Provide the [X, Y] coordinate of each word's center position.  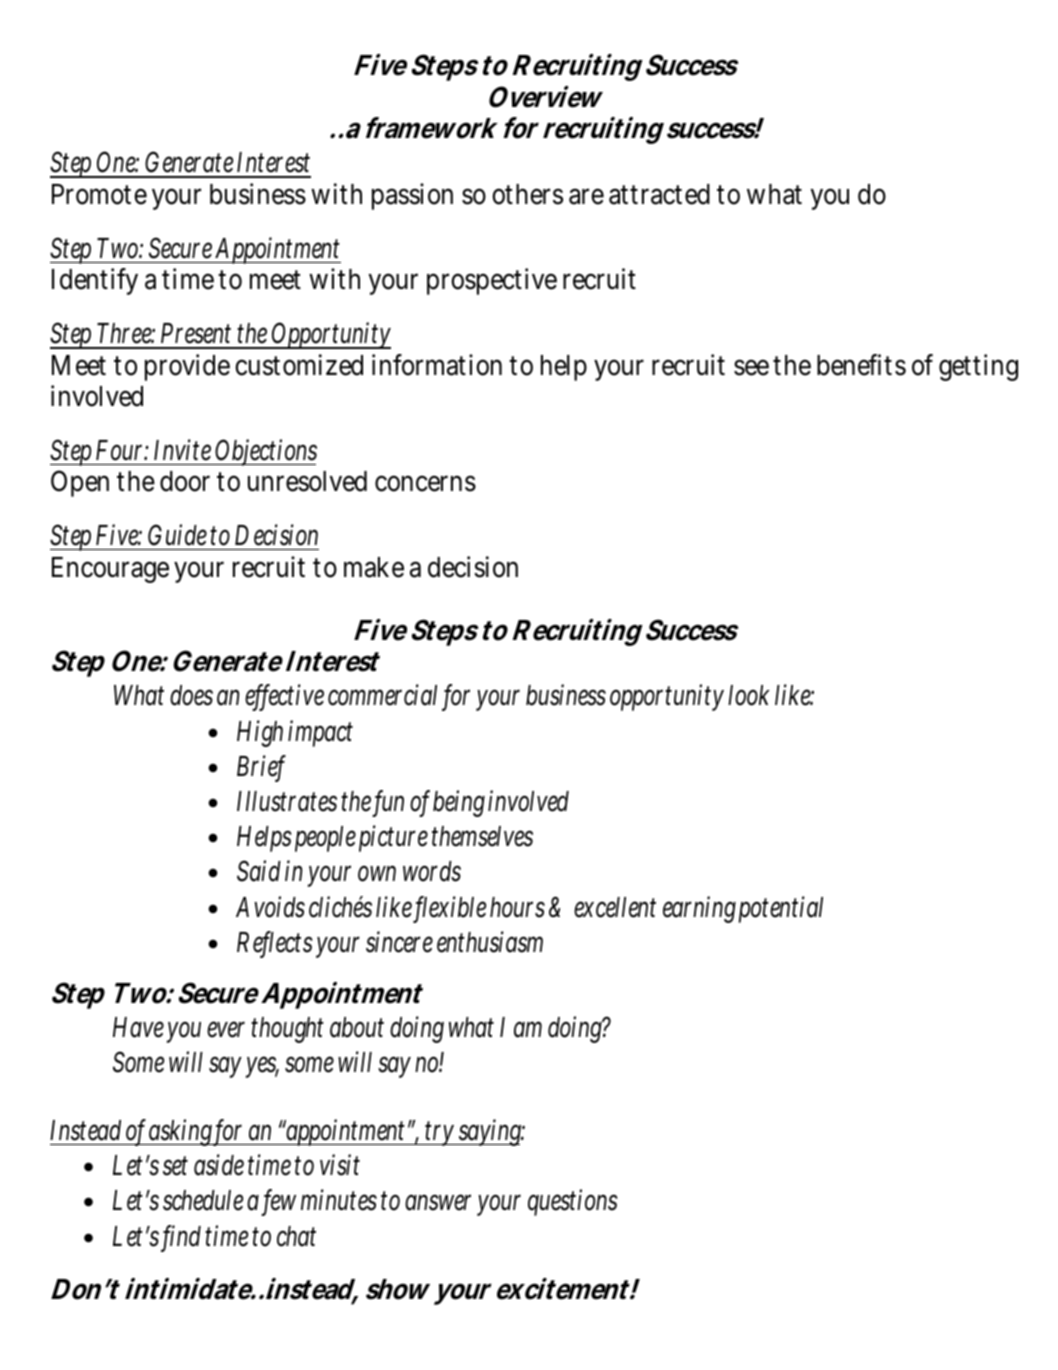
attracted [659, 194]
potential [781, 909]
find [184, 1237]
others [527, 194]
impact [320, 733]
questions [573, 1202]
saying [491, 1132]
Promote [99, 194]
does [191, 695]
